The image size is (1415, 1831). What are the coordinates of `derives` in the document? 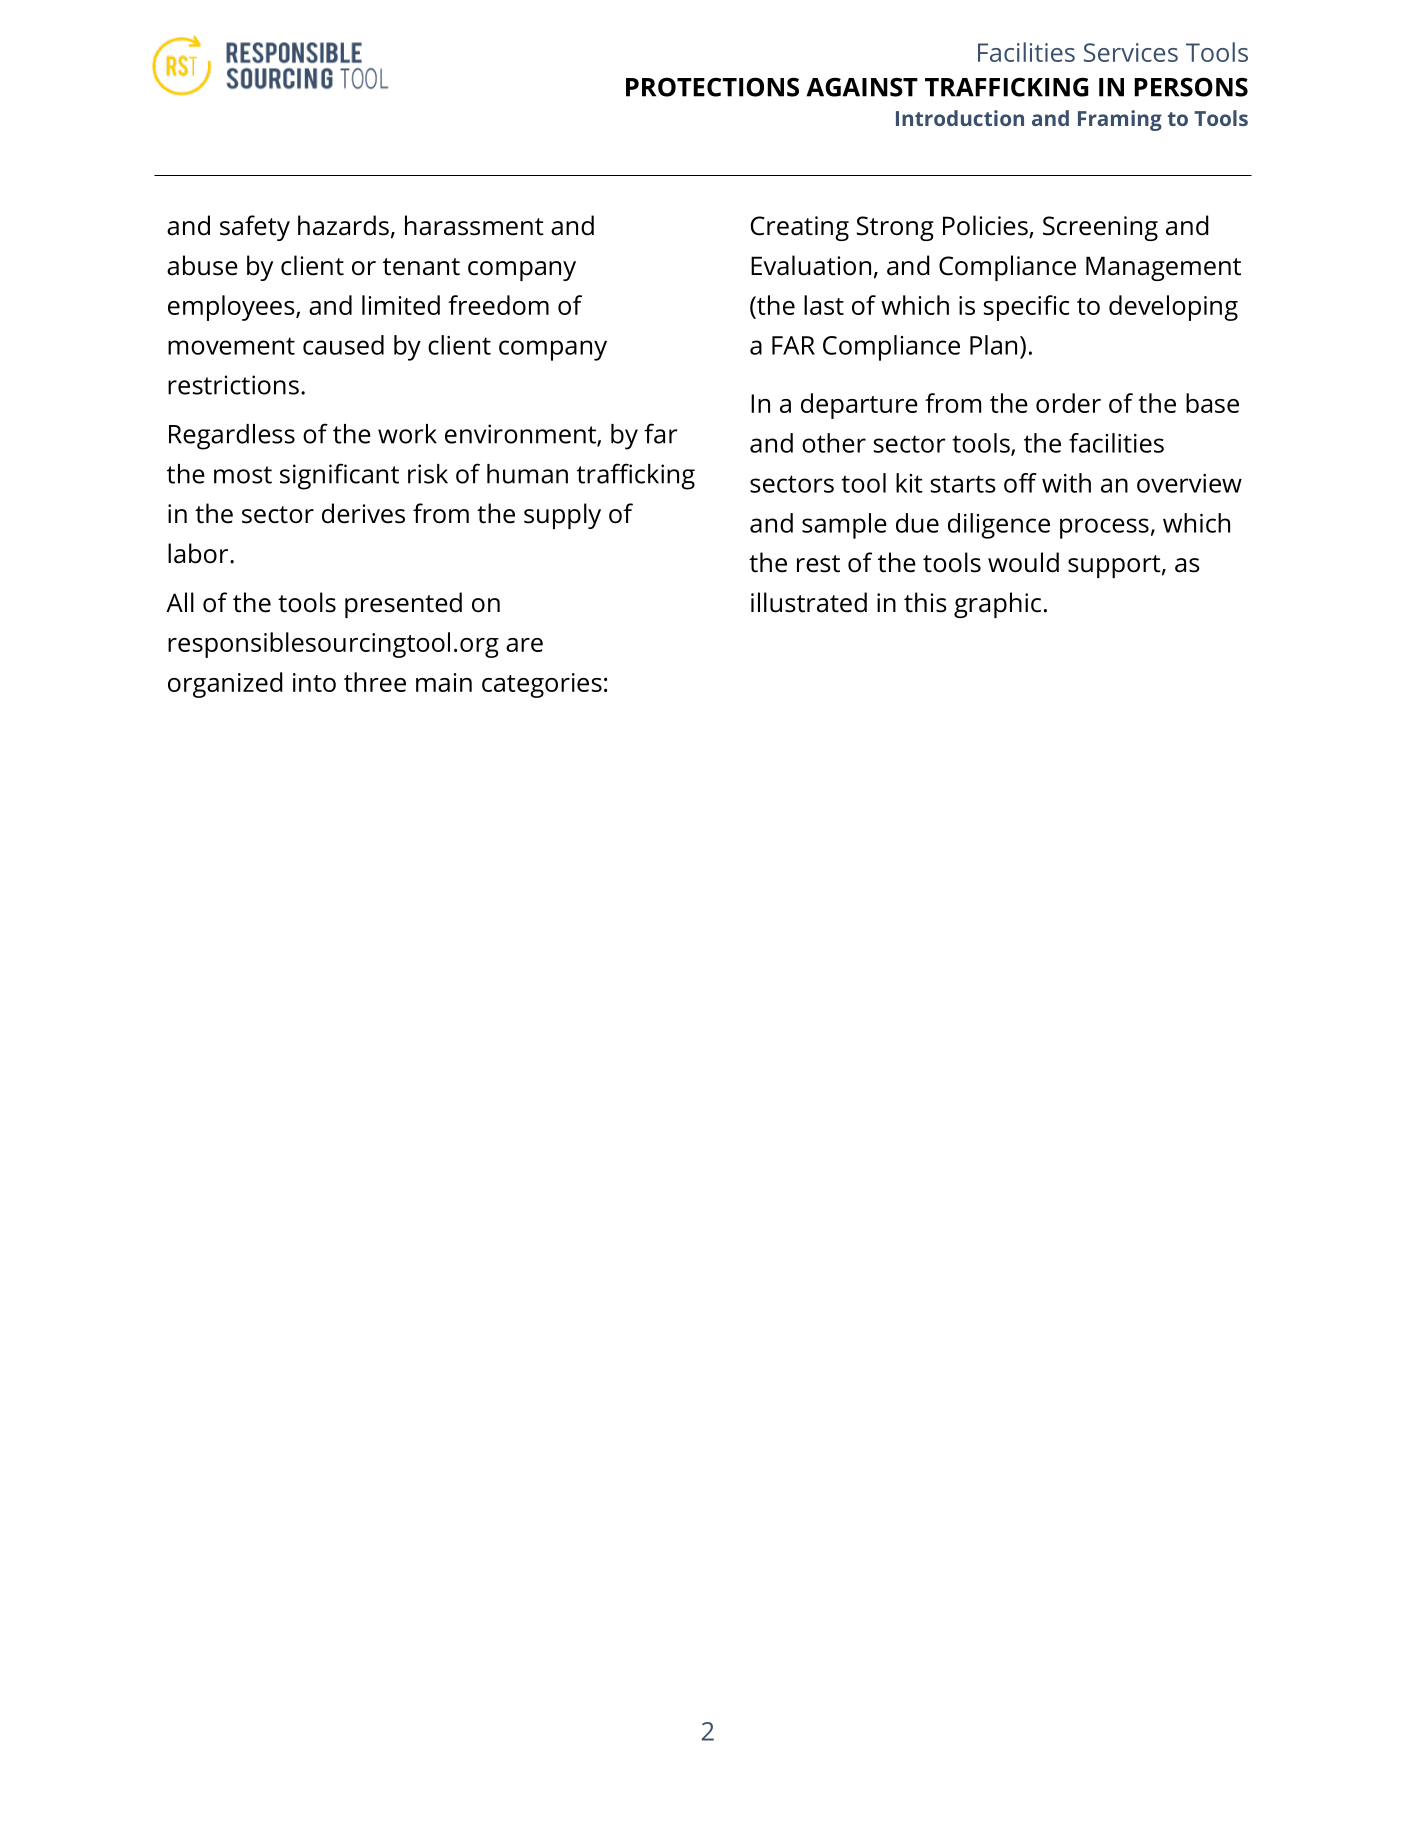 It's located at (363, 513).
